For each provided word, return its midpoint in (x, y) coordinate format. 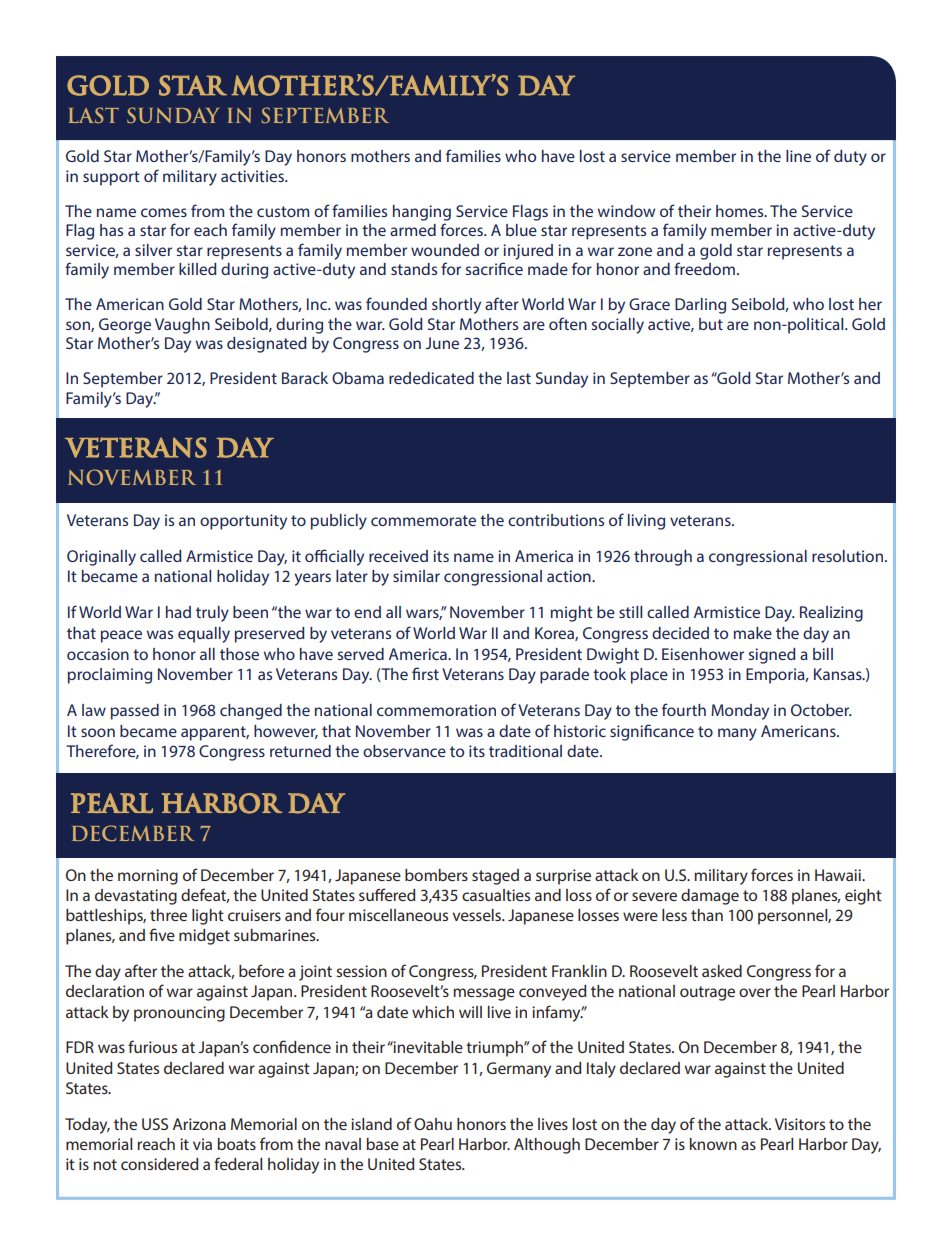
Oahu (433, 1124)
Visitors (800, 1124)
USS (155, 1124)
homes (741, 211)
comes (164, 212)
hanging (422, 213)
